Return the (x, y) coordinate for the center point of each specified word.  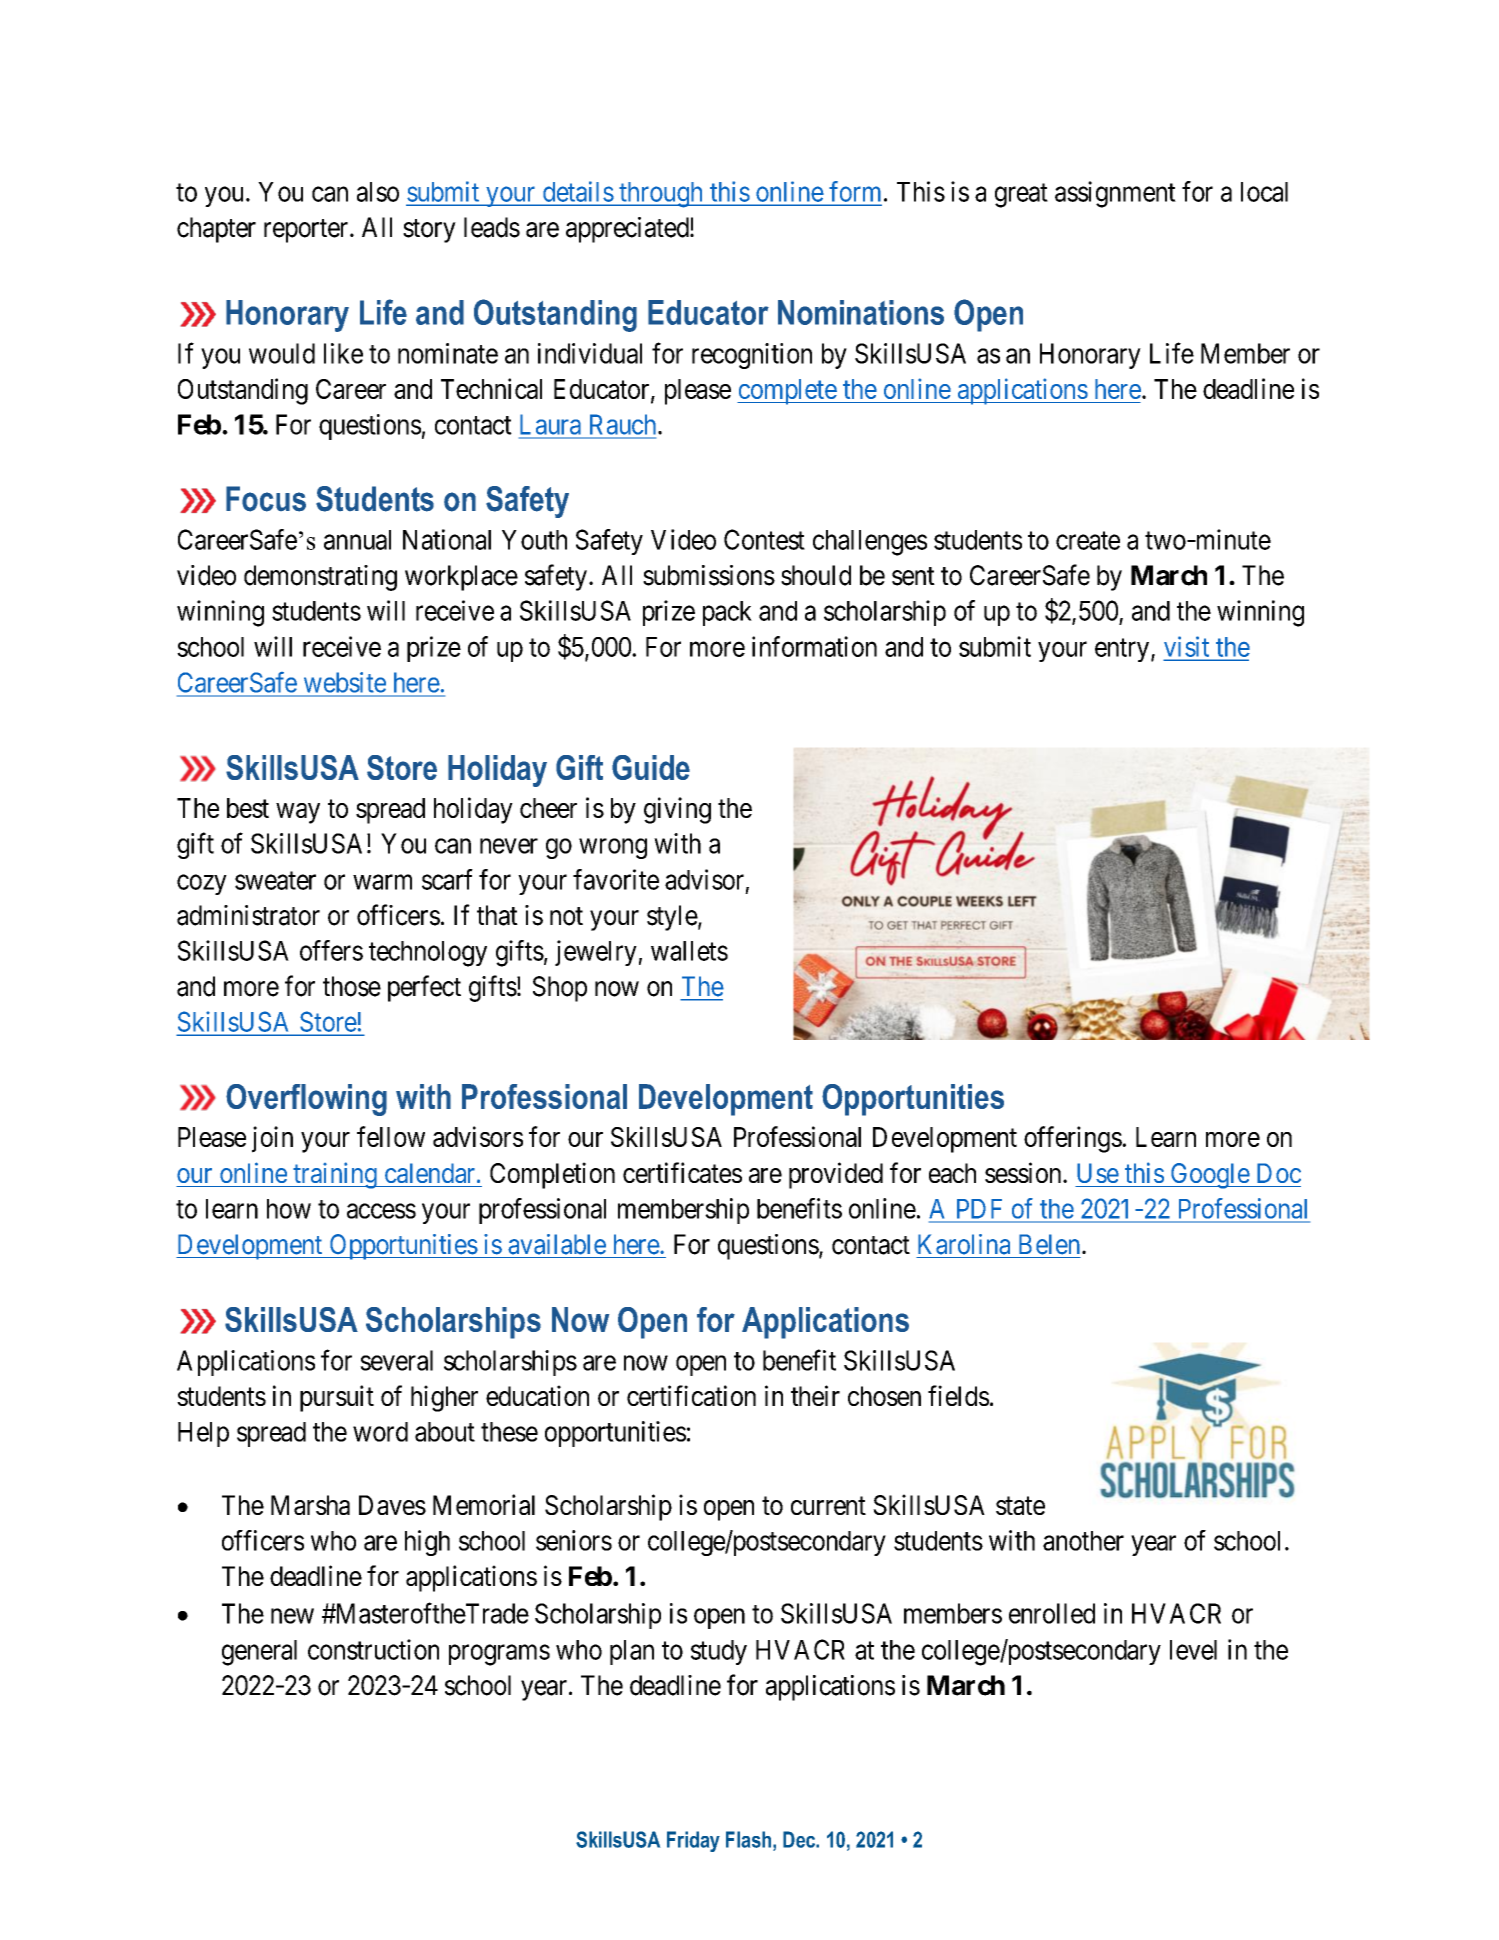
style (672, 918)
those (352, 986)
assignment (1115, 194)
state (1020, 1506)
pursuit (337, 1398)
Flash (748, 1839)
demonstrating (320, 578)
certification (691, 1395)
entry (1122, 650)
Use (1098, 1173)
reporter (307, 231)
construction (373, 1649)
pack (727, 613)
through (661, 195)
